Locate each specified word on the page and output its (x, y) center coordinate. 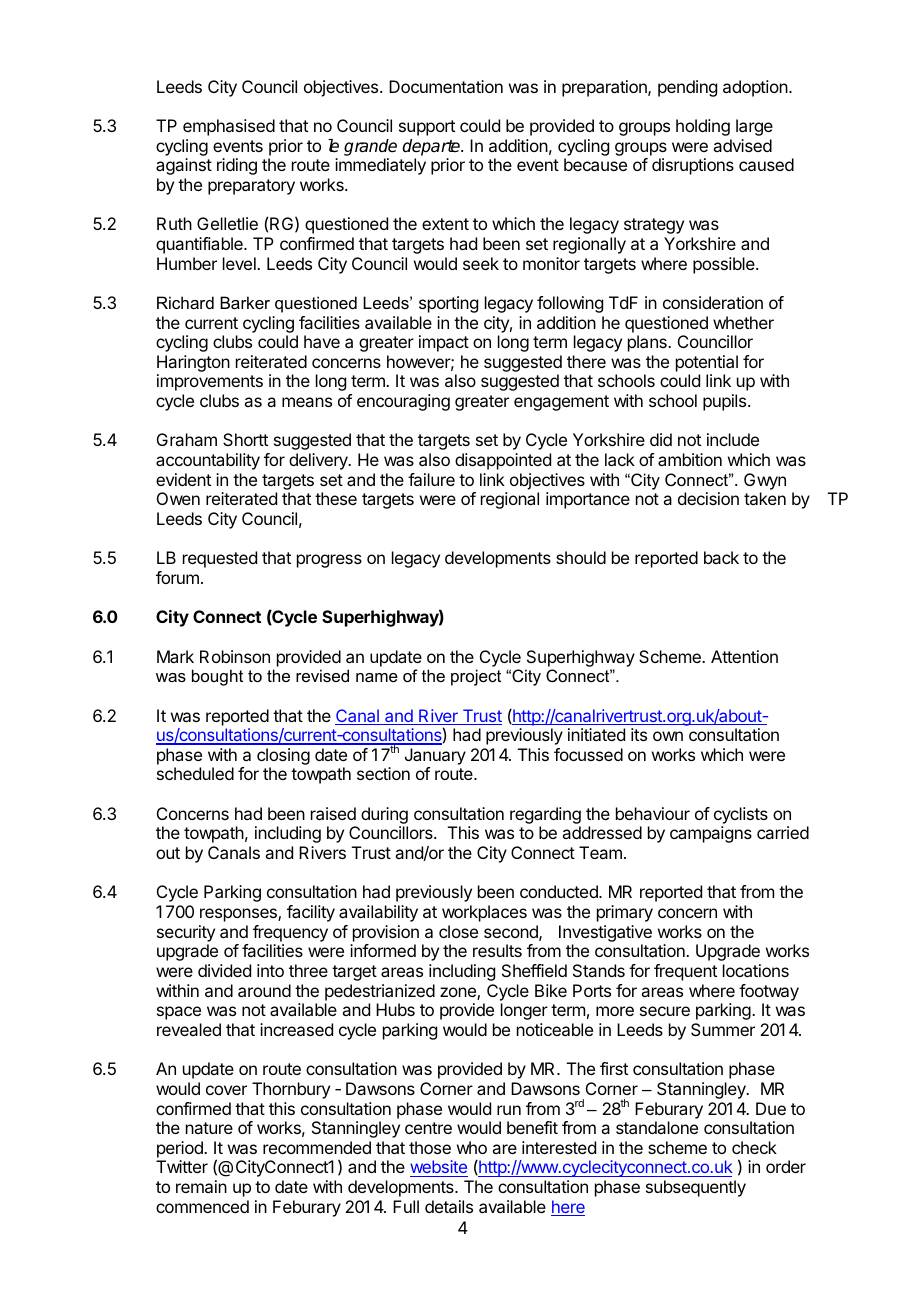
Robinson (235, 656)
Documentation (446, 86)
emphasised (229, 127)
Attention (744, 656)
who (472, 1147)
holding (703, 127)
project (476, 677)
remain (201, 1186)
